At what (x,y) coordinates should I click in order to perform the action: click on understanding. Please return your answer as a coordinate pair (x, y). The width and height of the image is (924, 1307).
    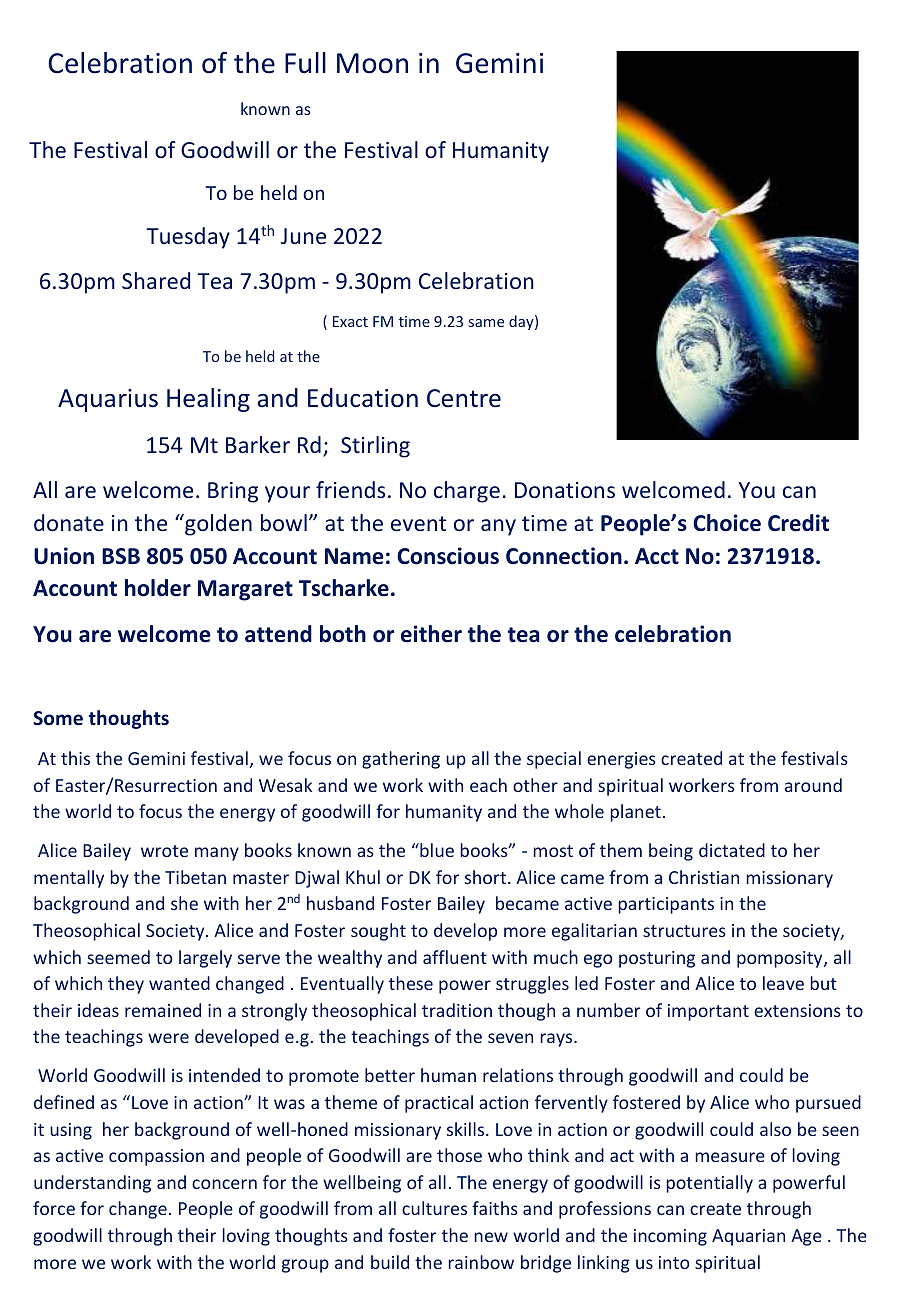
    Looking at the image, I should click on (92, 1184).
